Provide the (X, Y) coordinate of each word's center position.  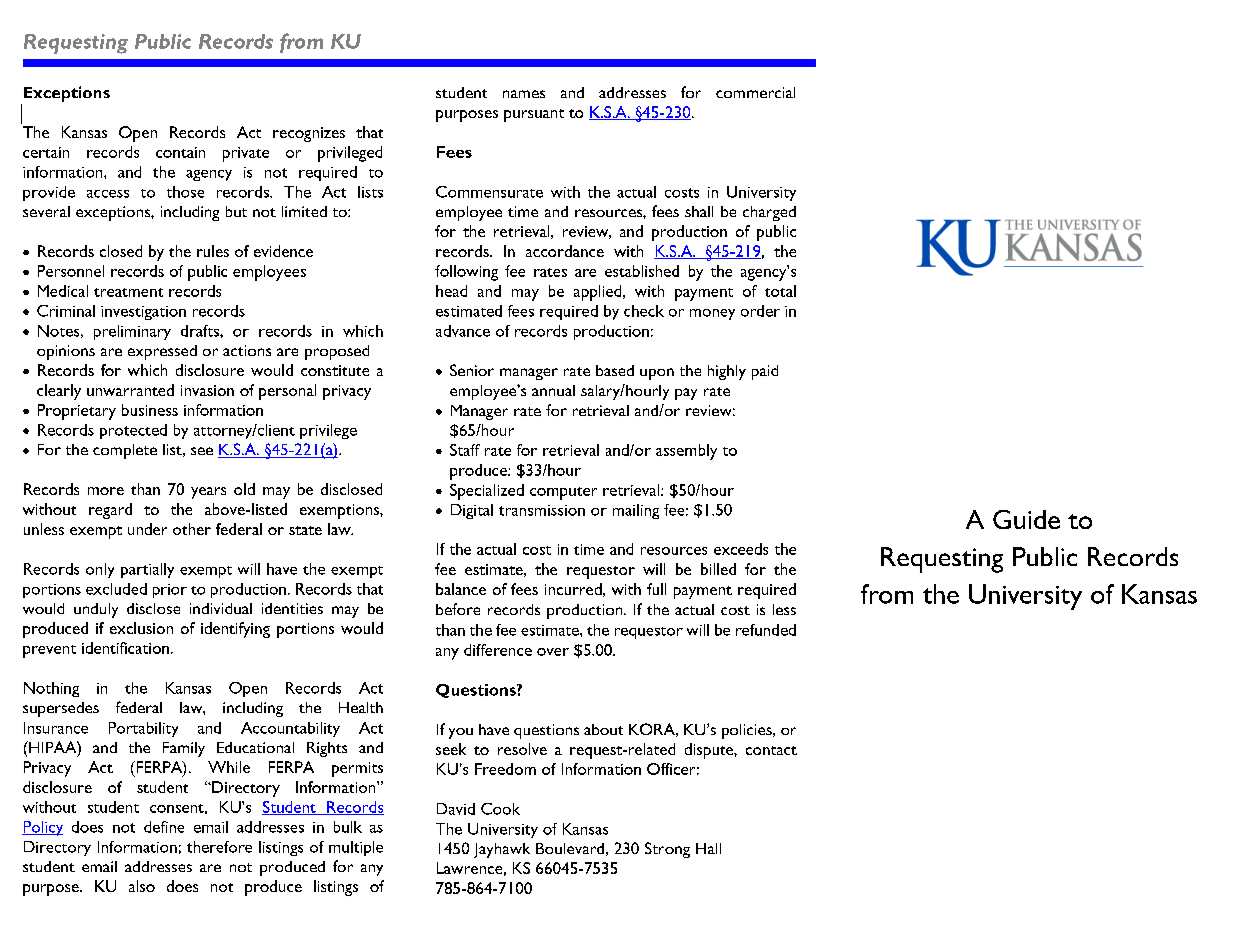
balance (461, 589)
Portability (143, 729)
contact (771, 750)
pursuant (534, 115)
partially (147, 570)
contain (180, 152)
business (150, 410)
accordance (565, 251)
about (603, 729)
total (780, 291)
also (142, 886)
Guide (1026, 519)
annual (553, 390)
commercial (755, 92)
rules (213, 251)
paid (765, 372)
